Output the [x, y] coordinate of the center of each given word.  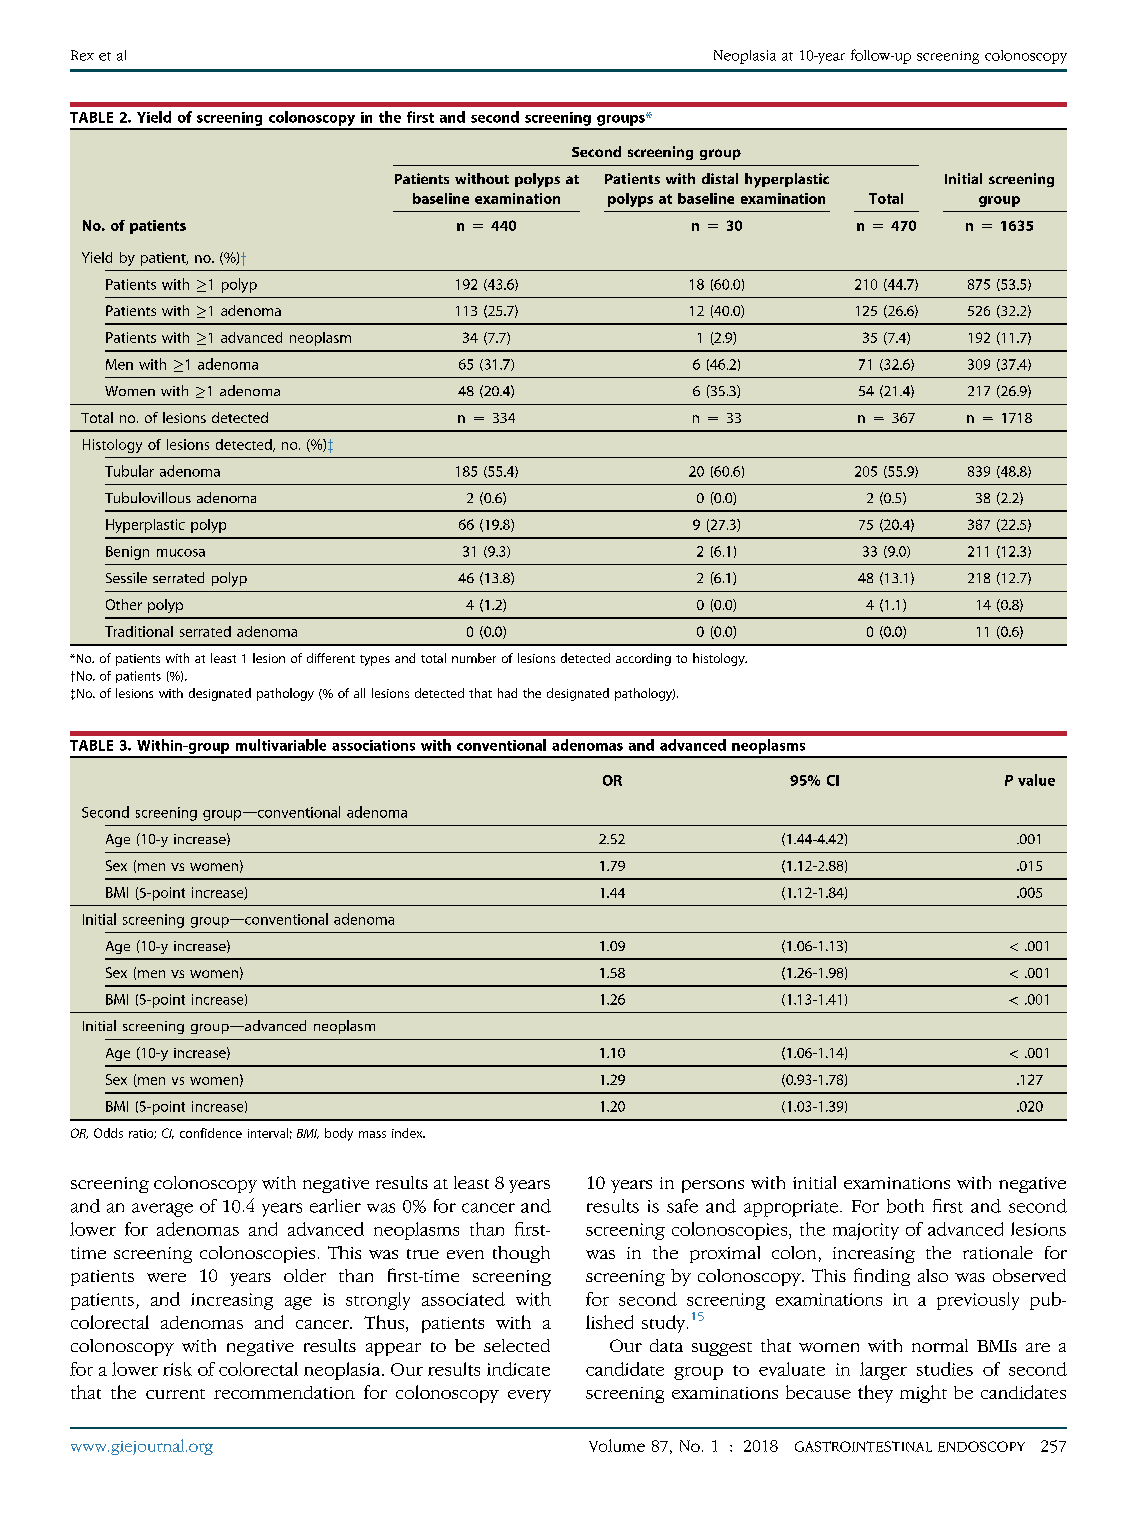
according [643, 659]
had [507, 693]
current [175, 1394]
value [1036, 780]
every [529, 1396]
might [923, 1394]
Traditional [139, 631]
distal [720, 178]
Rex [82, 55]
